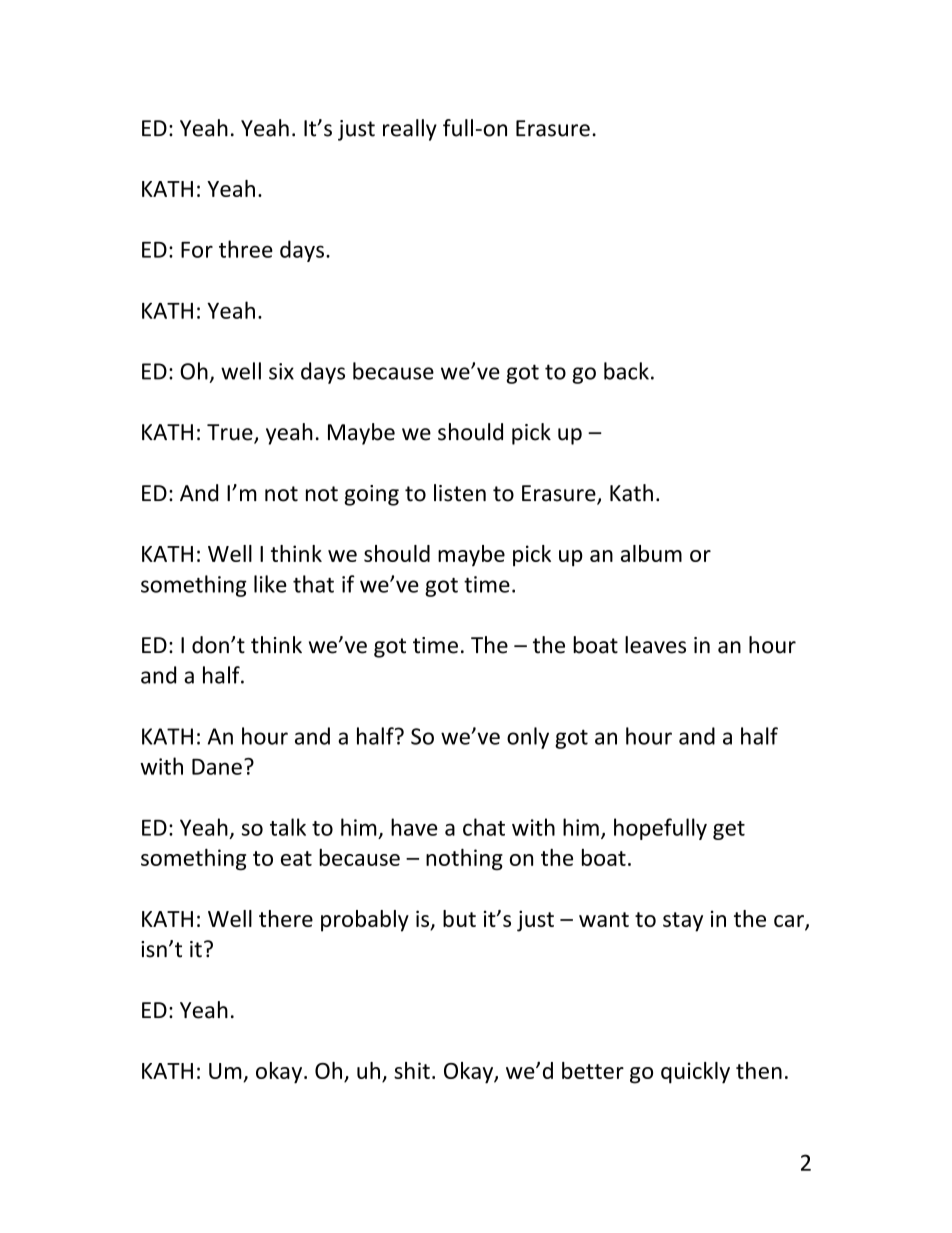 The image size is (952, 1233). Describe the element at coordinates (729, 830) in the screenshot. I see `get` at that location.
